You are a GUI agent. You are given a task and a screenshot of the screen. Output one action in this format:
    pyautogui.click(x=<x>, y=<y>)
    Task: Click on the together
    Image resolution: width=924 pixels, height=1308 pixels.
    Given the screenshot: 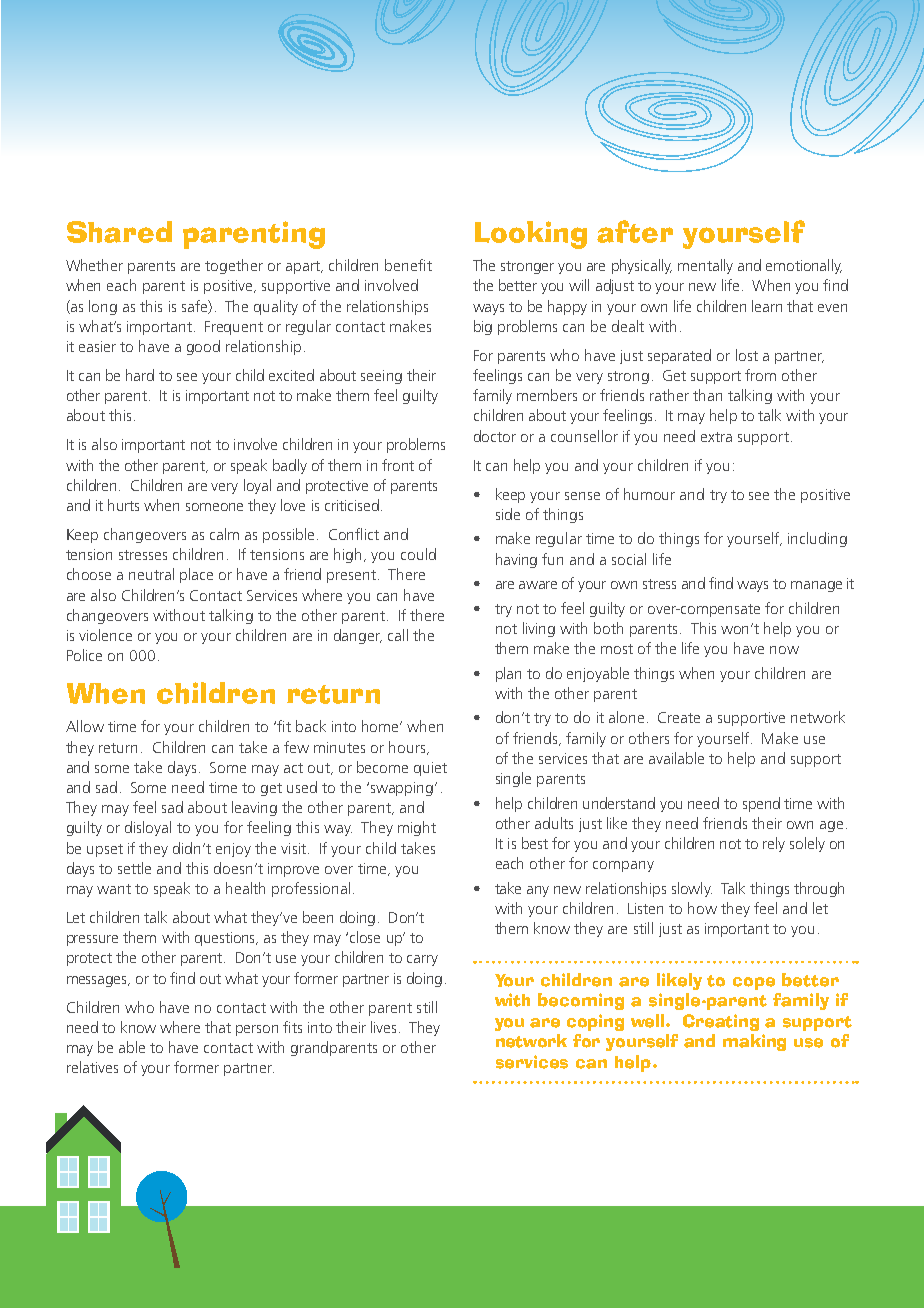 What is the action you would take?
    pyautogui.click(x=234, y=266)
